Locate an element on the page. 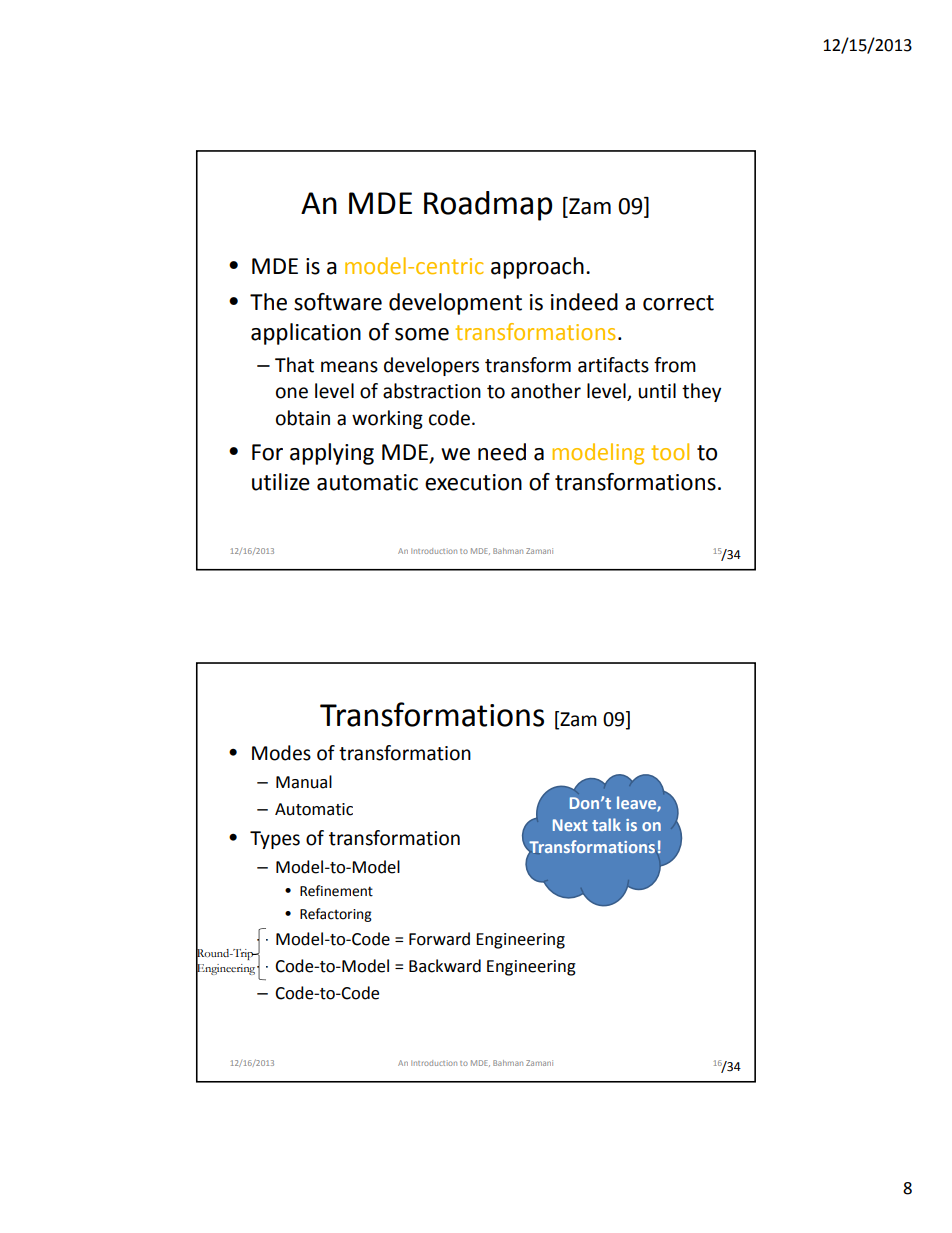 This image has width=952, height=1233. execution is located at coordinates (473, 482).
